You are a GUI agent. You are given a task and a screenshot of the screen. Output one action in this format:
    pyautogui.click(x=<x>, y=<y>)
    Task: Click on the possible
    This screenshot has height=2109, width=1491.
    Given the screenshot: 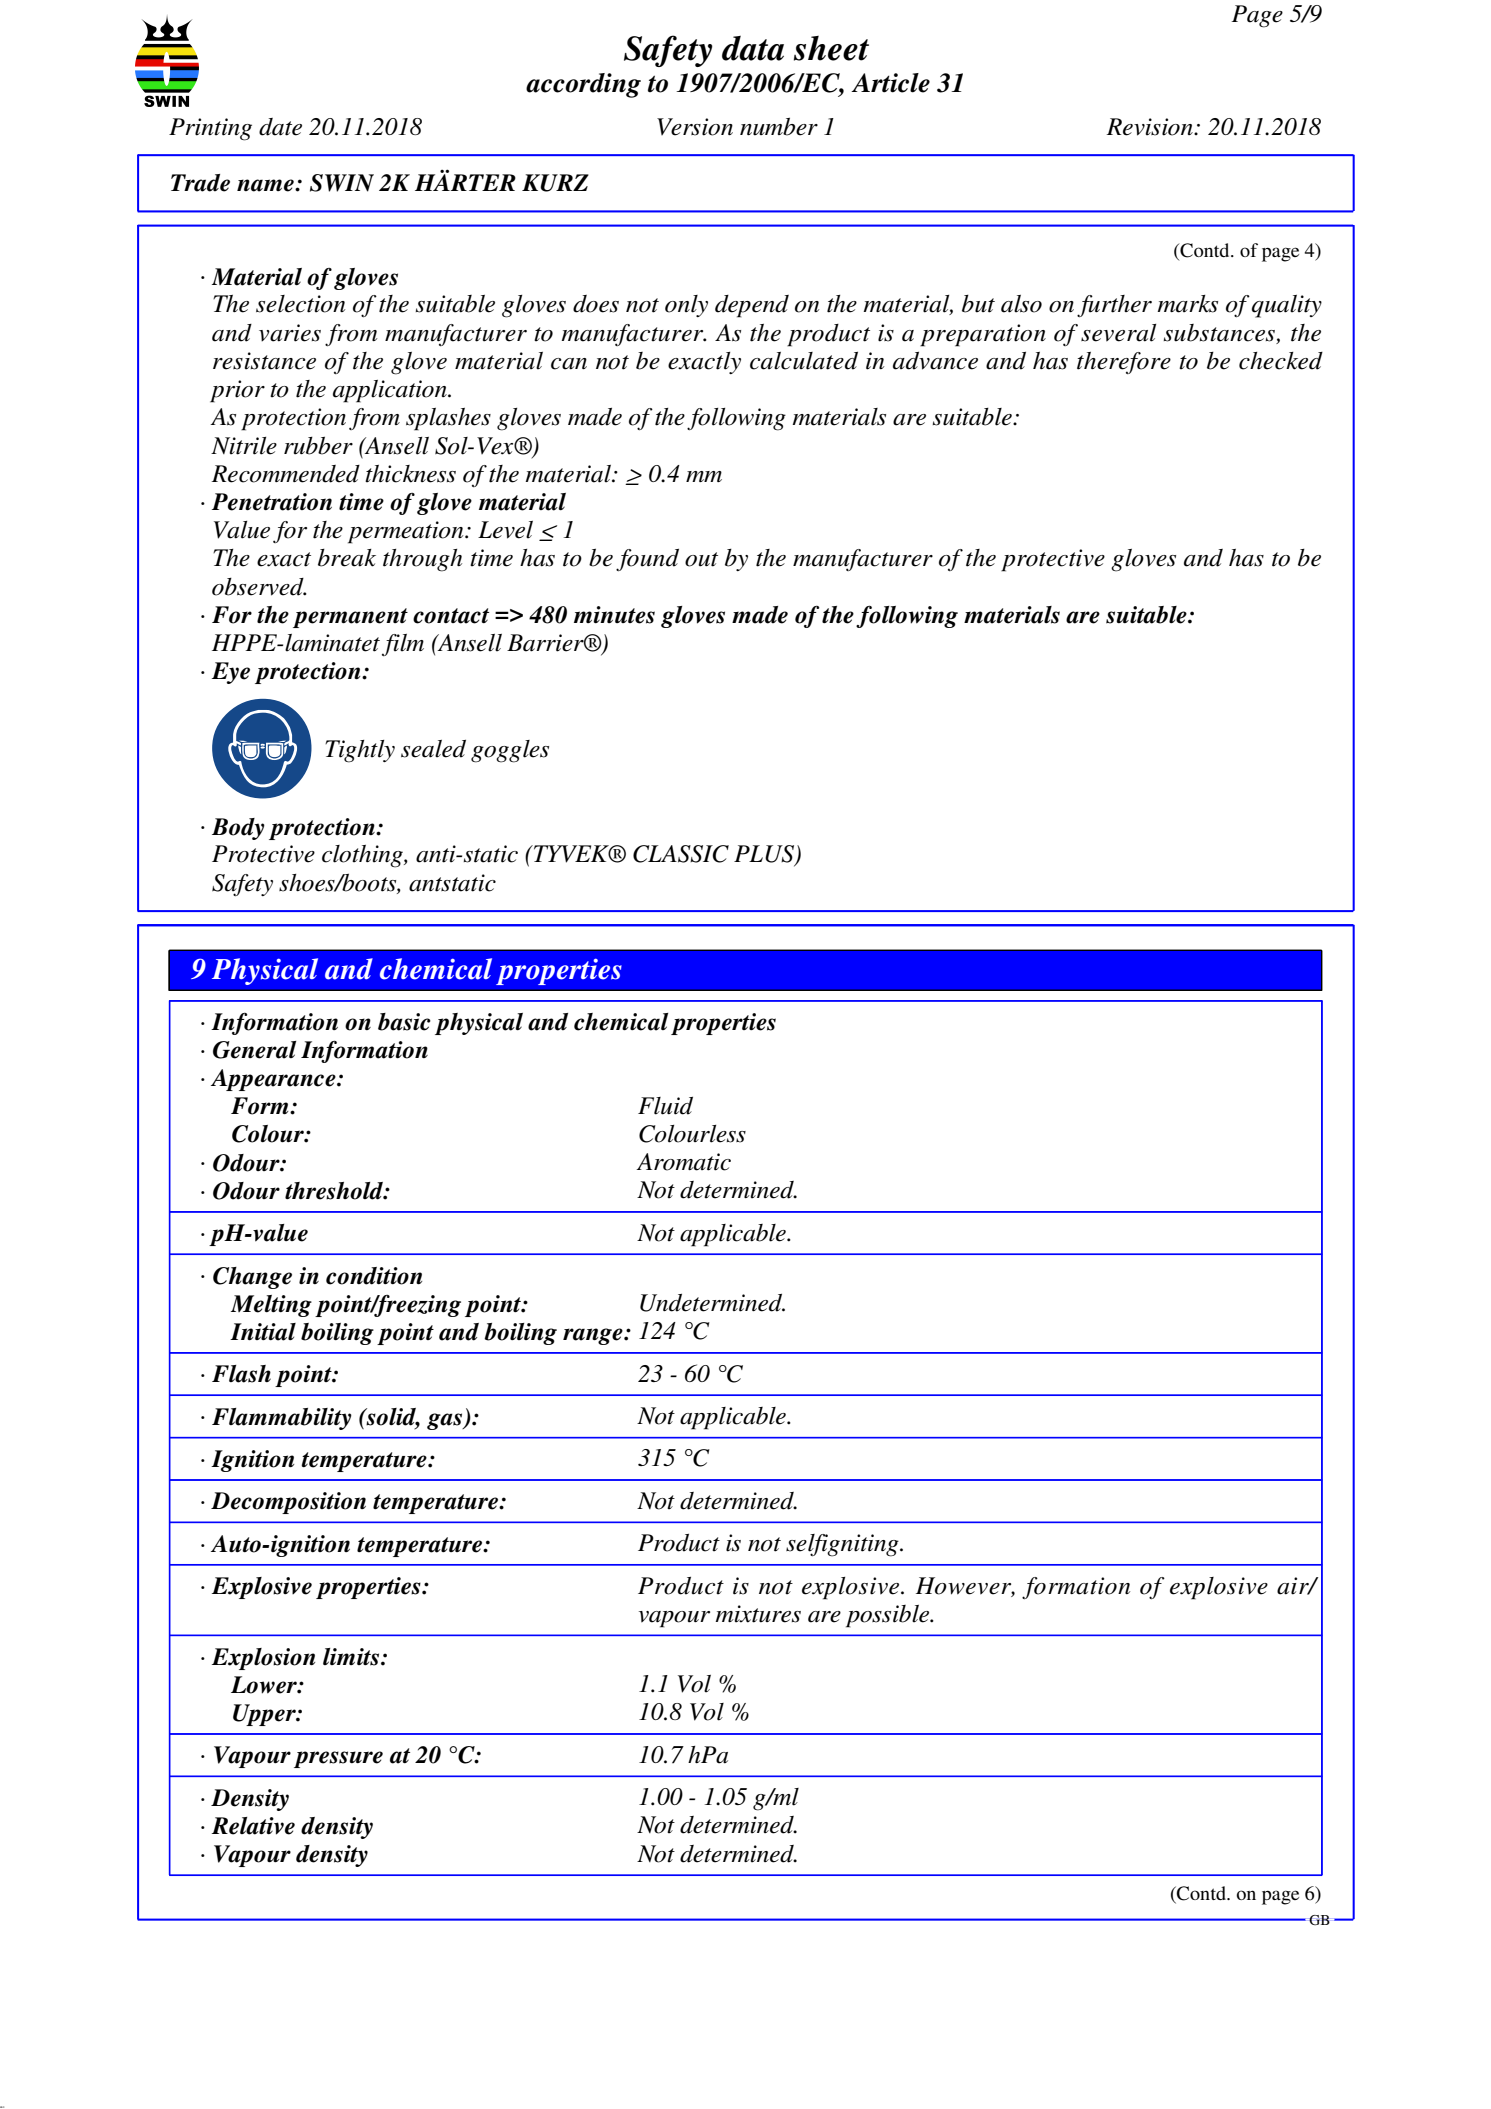 What is the action you would take?
    pyautogui.click(x=888, y=1616)
